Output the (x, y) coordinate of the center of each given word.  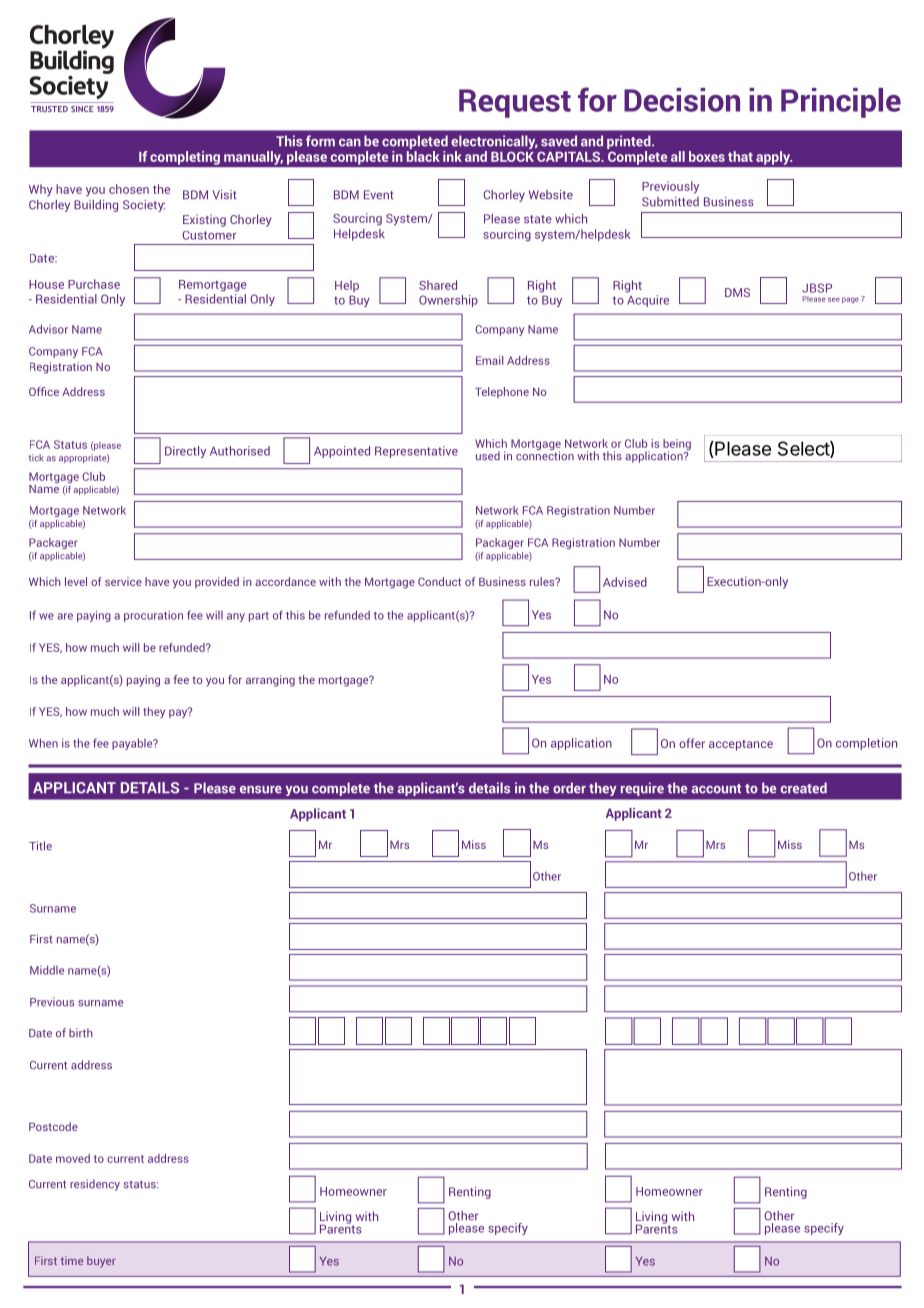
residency (95, 1185)
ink (452, 156)
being (677, 446)
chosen (129, 189)
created (803, 788)
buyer (101, 1262)
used (488, 456)
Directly (185, 452)
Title (40, 846)
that (740, 156)
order (569, 788)
